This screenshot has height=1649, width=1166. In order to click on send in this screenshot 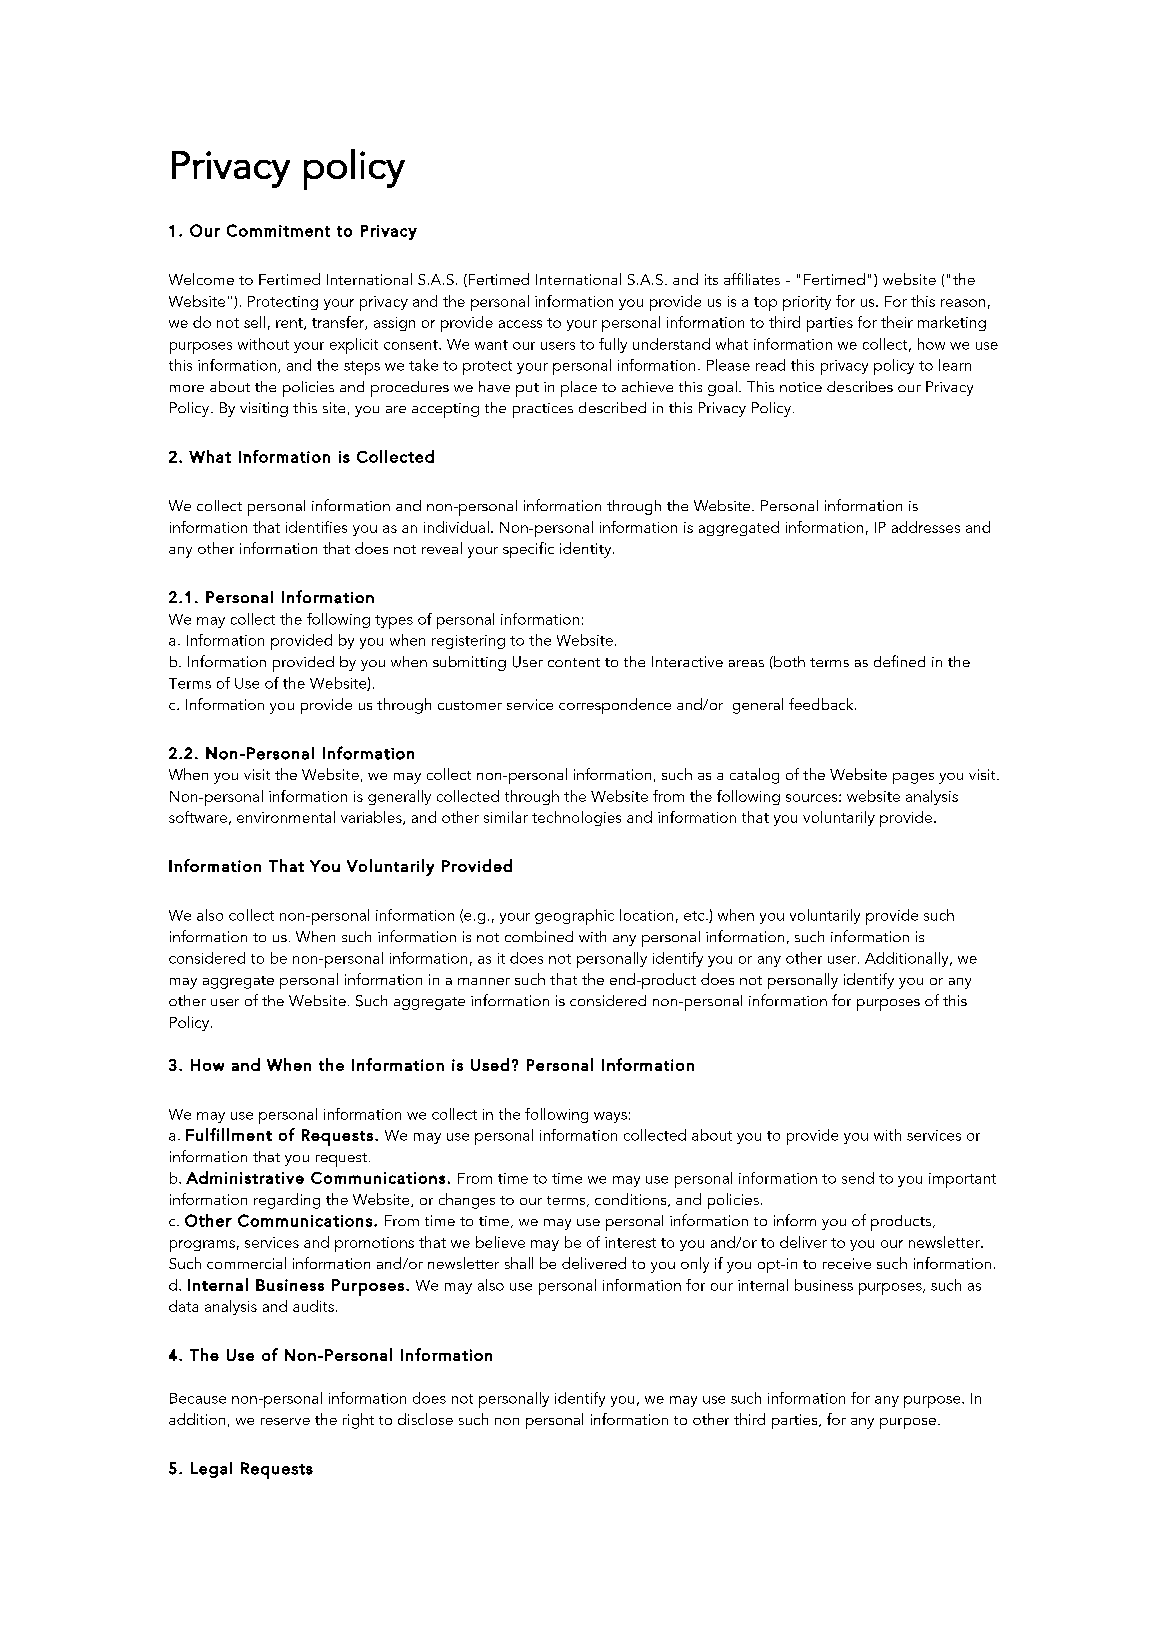, I will do `click(858, 1178)`.
